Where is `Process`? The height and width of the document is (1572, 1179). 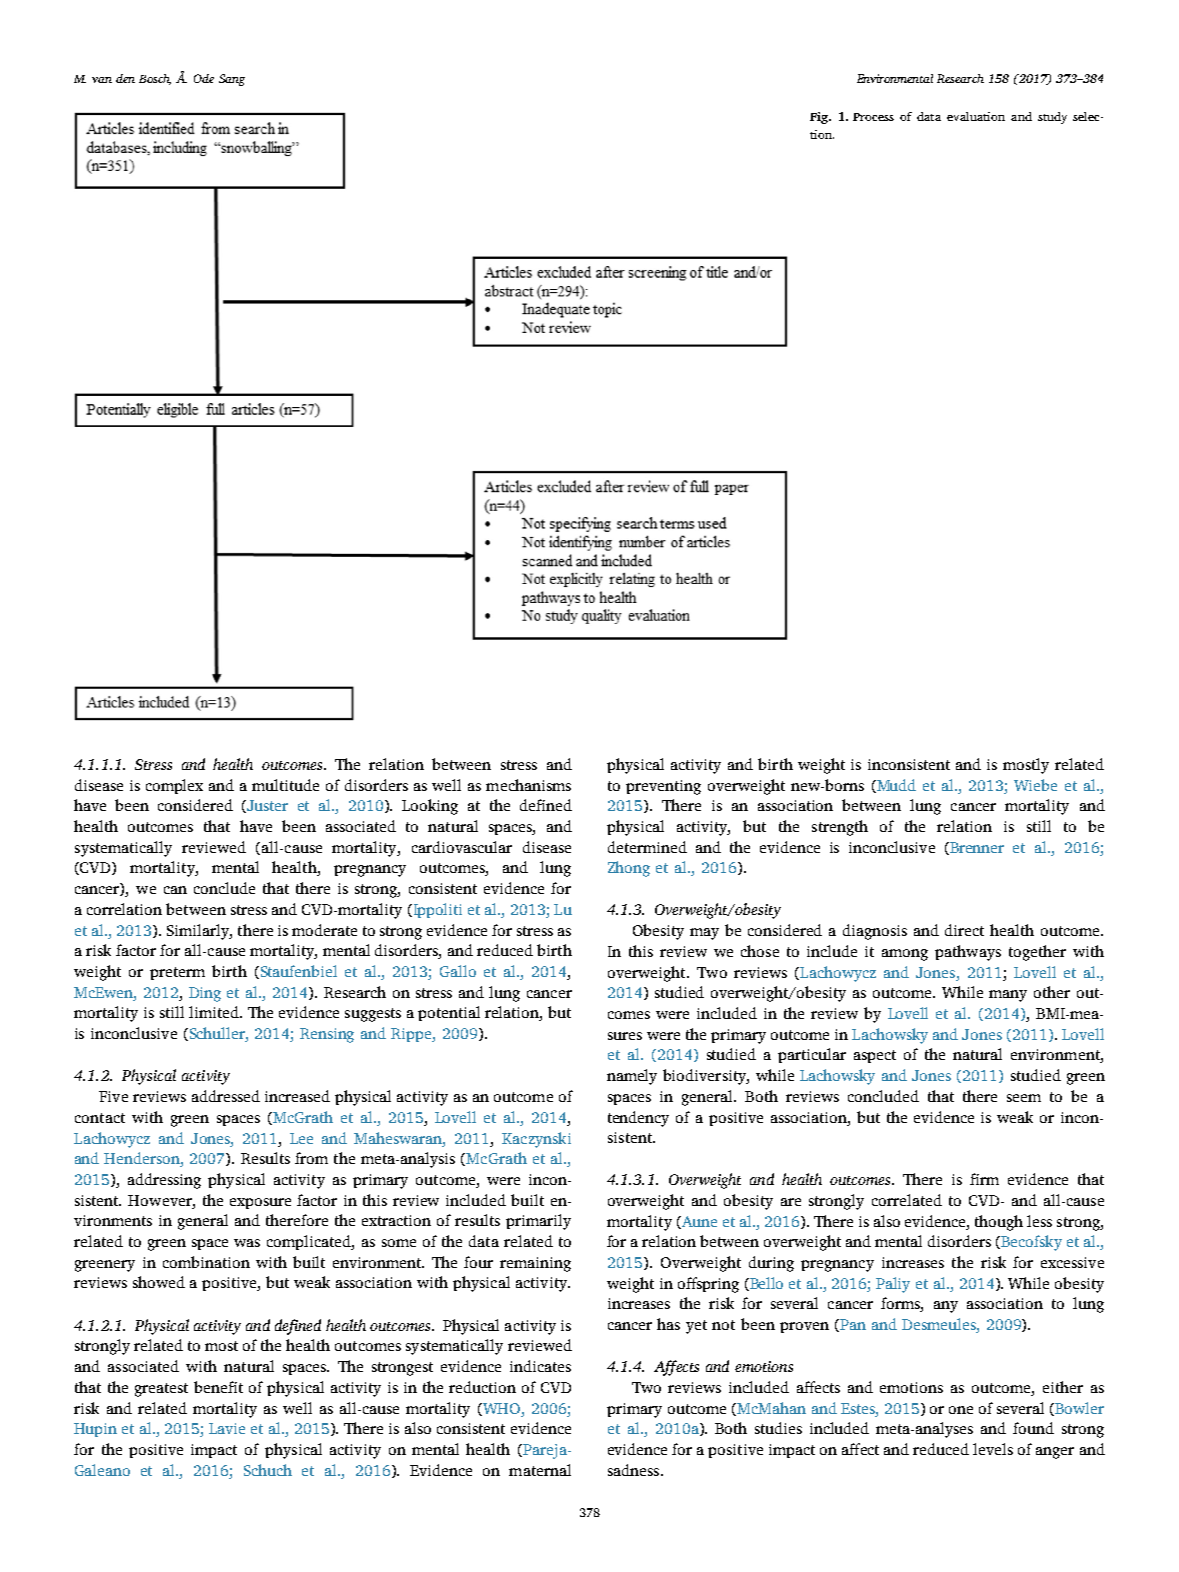 Process is located at coordinates (873, 117).
